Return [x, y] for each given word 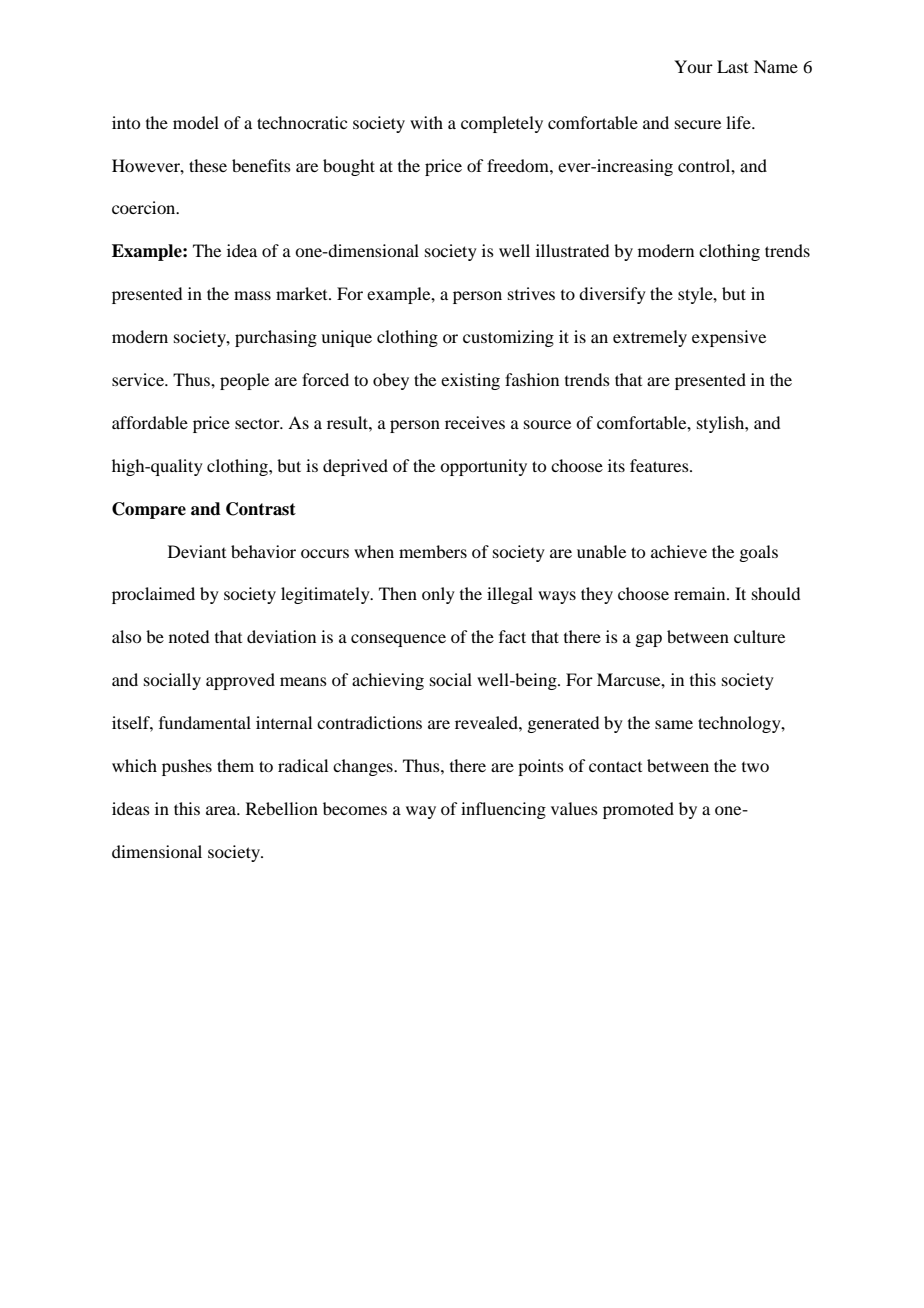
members [433, 551]
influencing [503, 810]
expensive [729, 338]
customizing [508, 338]
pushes [187, 767]
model [196, 122]
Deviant [197, 551]
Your [693, 66]
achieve [679, 551]
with [426, 122]
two [755, 767]
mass [252, 295]
